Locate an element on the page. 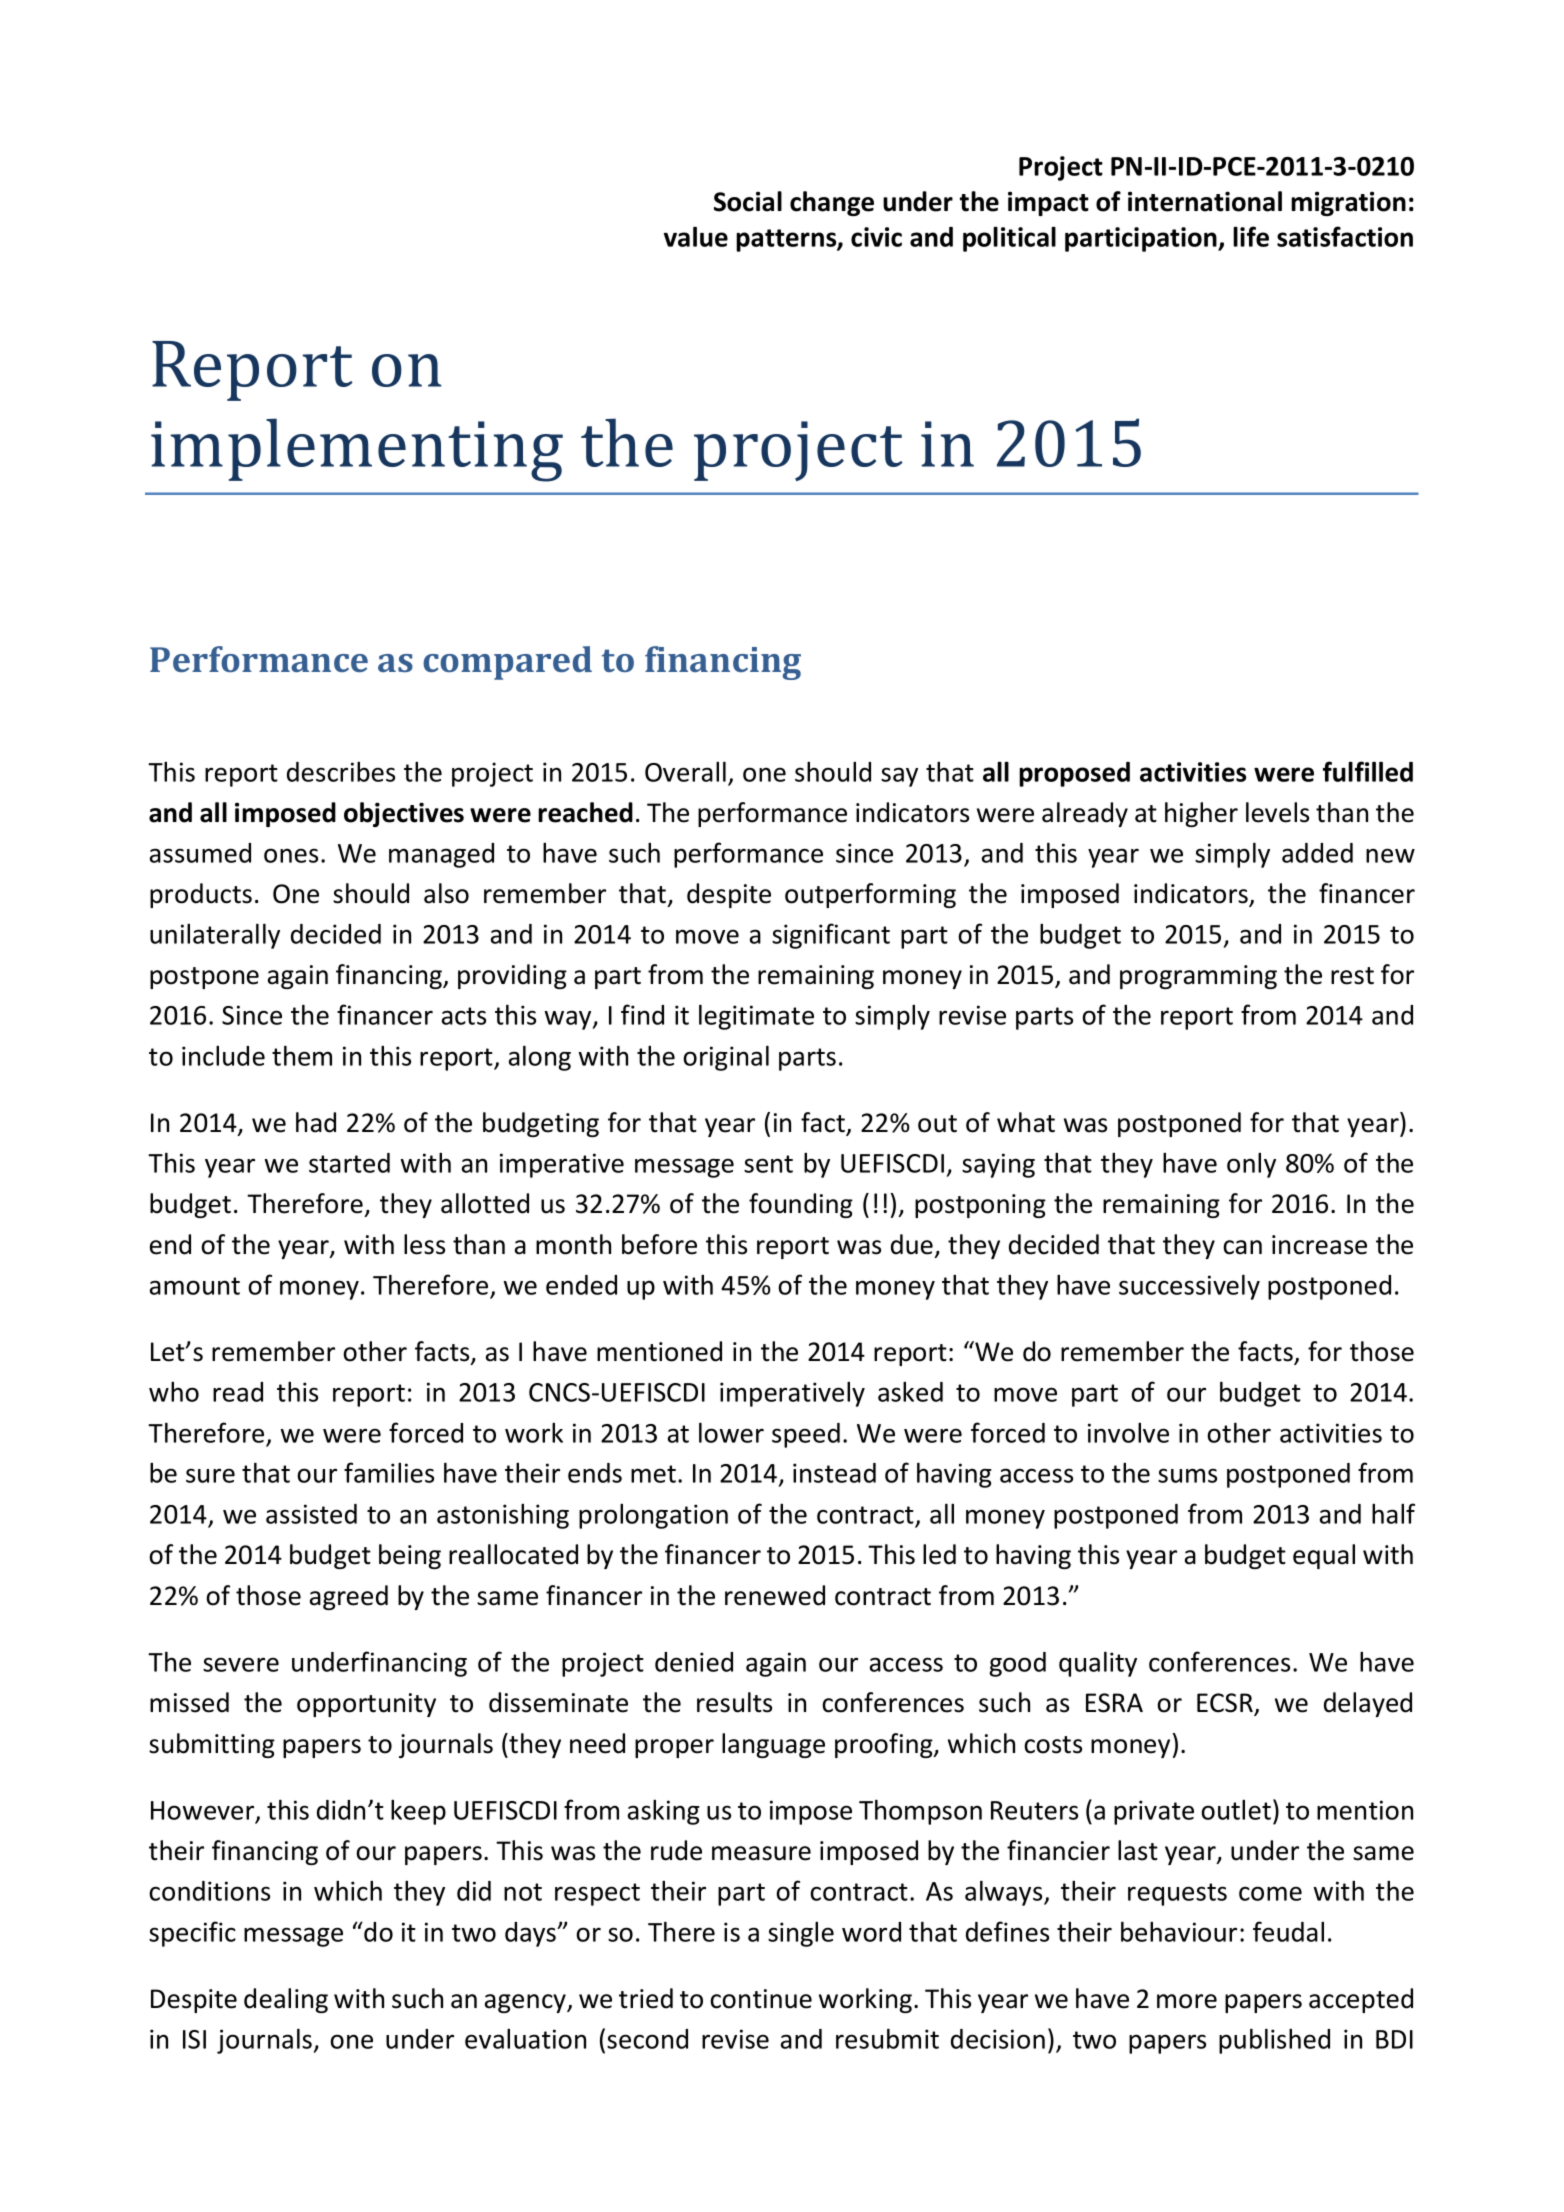  ones is located at coordinates (291, 855).
